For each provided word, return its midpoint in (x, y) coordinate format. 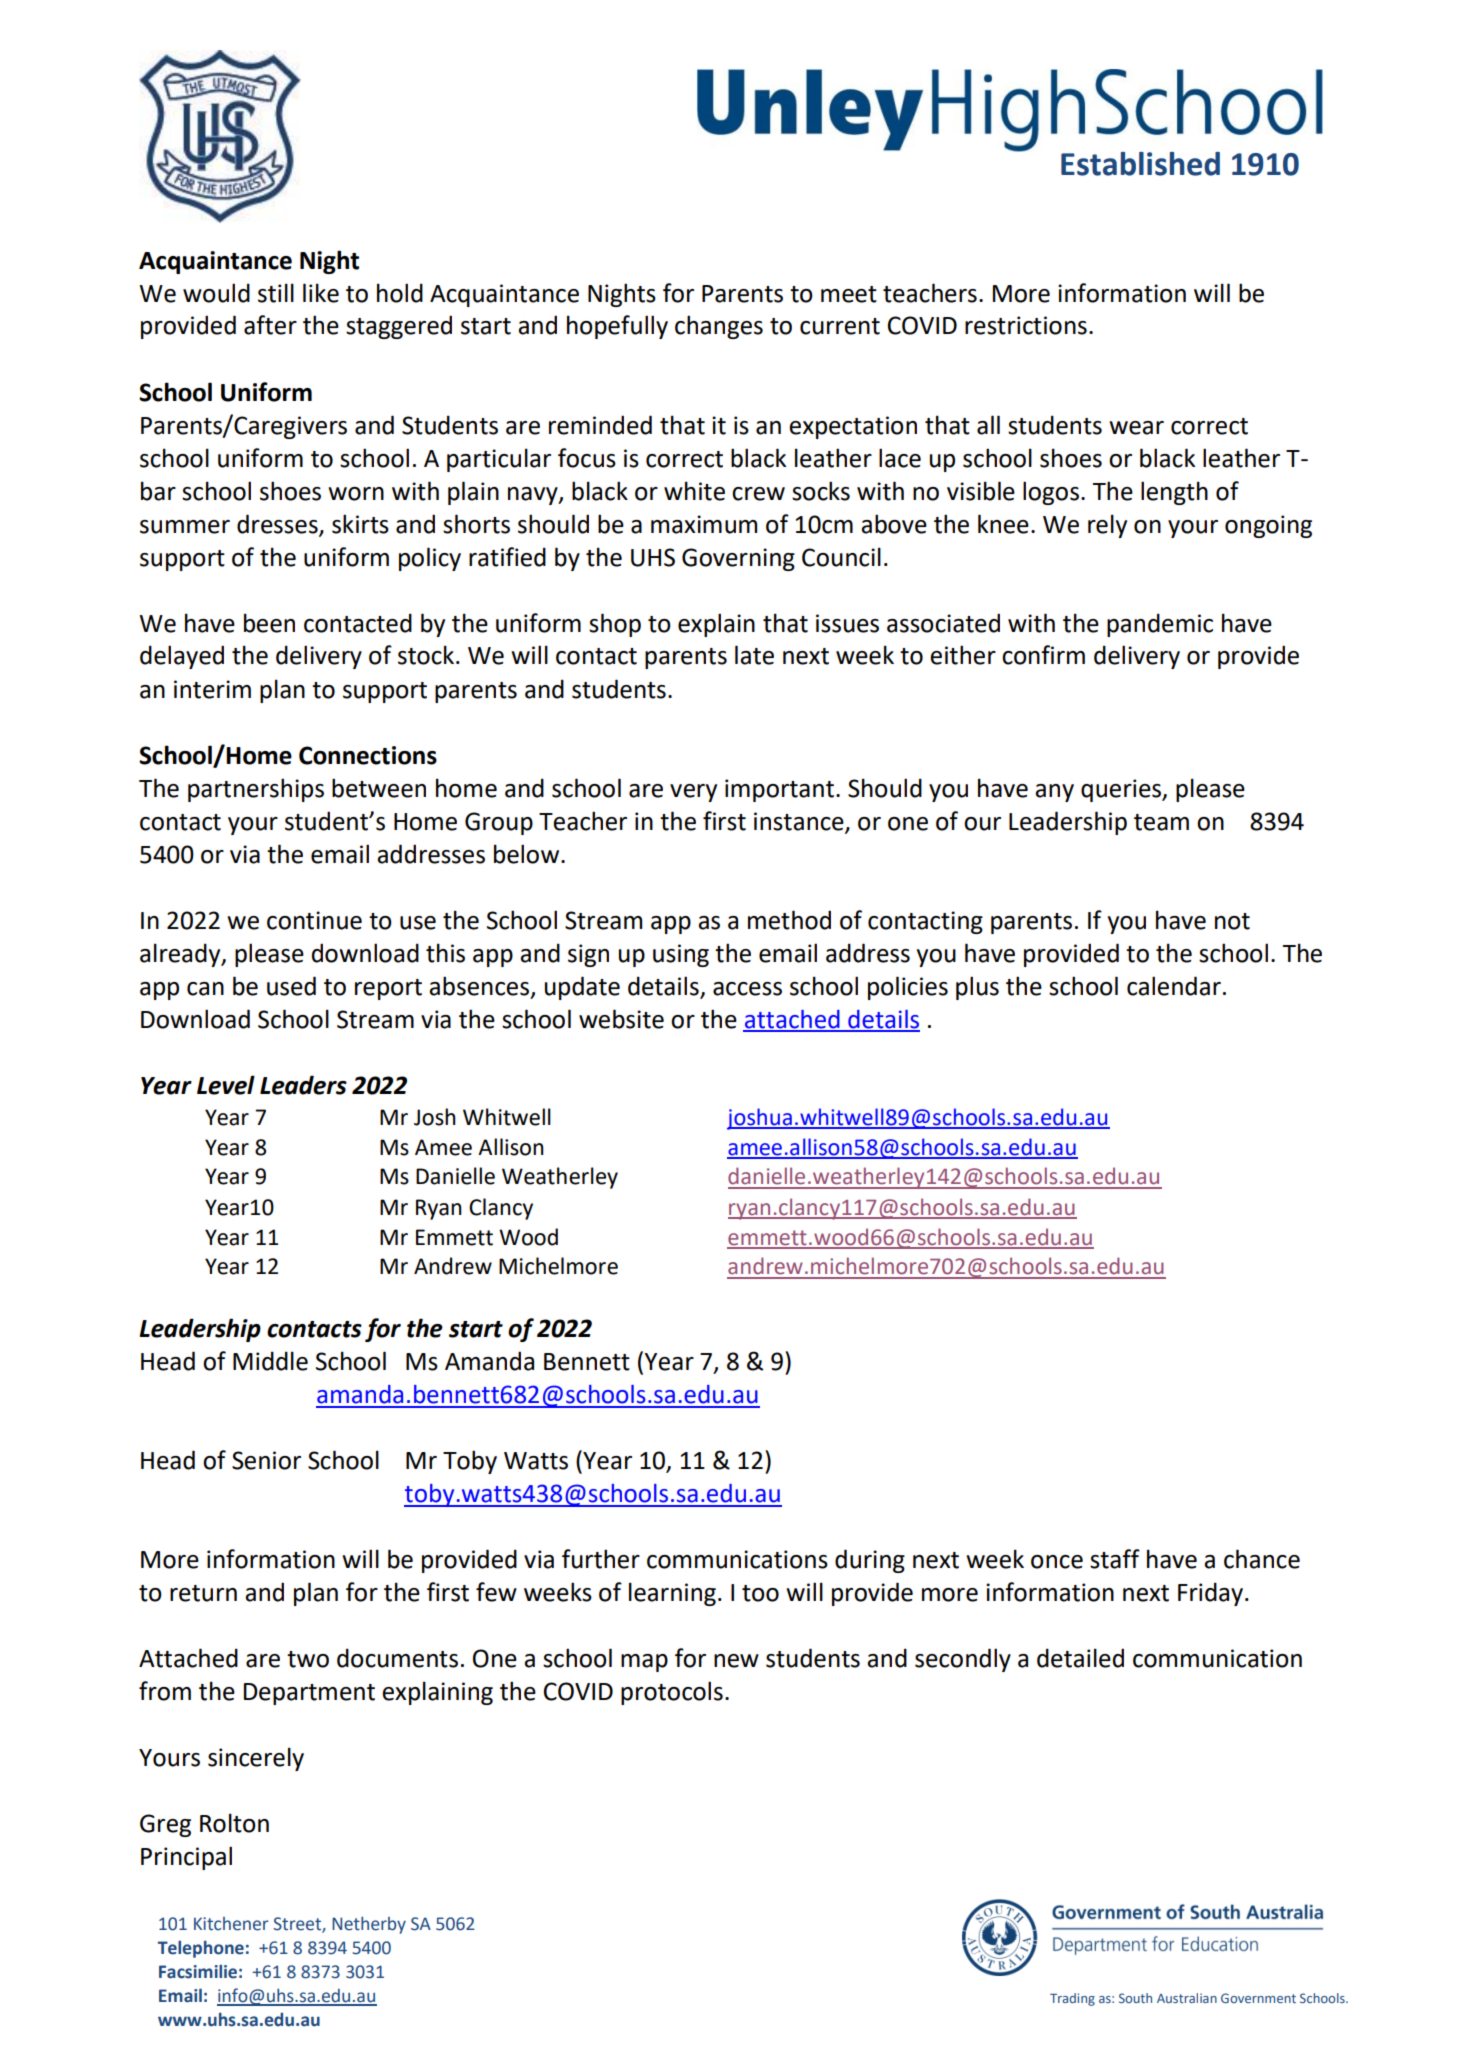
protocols (672, 1693)
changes (719, 327)
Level (226, 1085)
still (276, 293)
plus (977, 988)
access (747, 989)
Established (1140, 164)
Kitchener (231, 1924)
